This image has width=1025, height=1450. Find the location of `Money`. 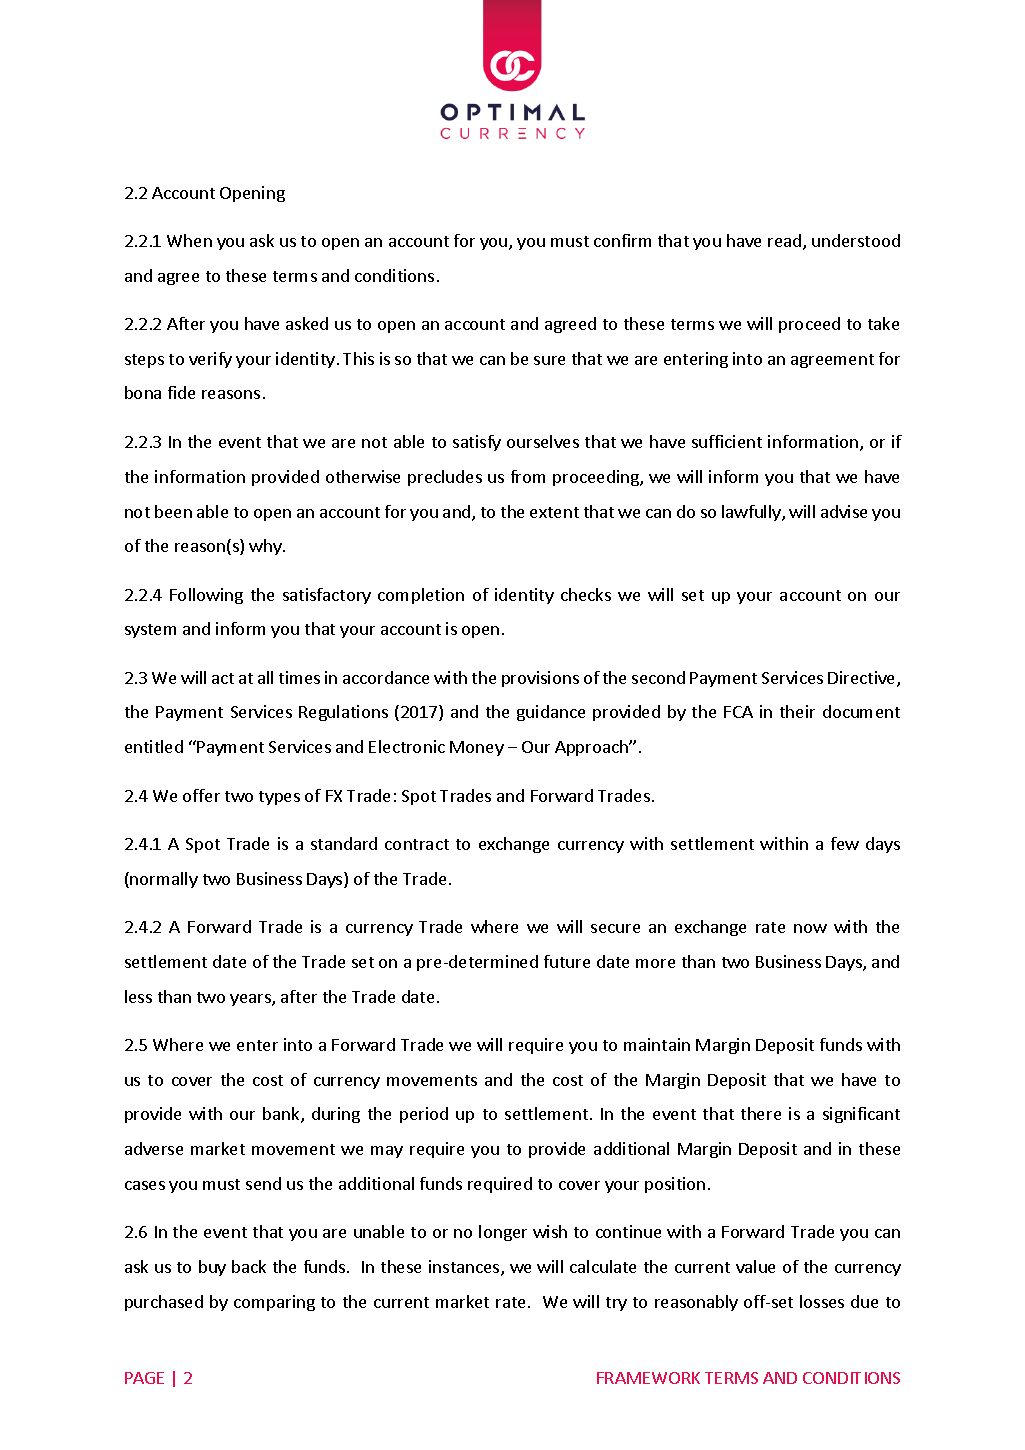

Money is located at coordinates (477, 748).
